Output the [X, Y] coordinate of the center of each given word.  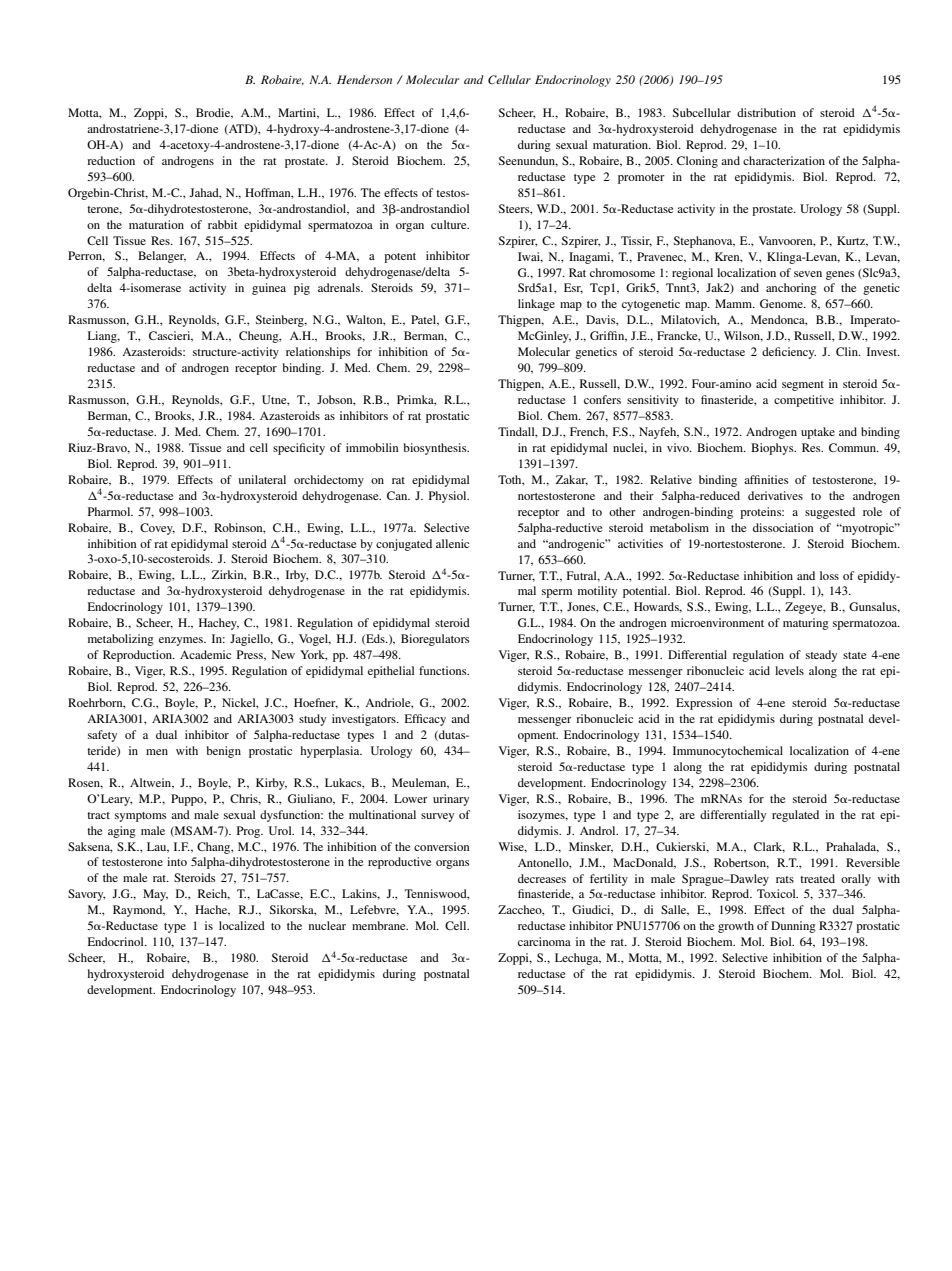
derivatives [775, 495]
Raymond [139, 911]
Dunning [793, 927]
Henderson [364, 79]
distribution [766, 112]
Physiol [449, 497]
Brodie [214, 113]
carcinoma [544, 941]
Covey [157, 529]
